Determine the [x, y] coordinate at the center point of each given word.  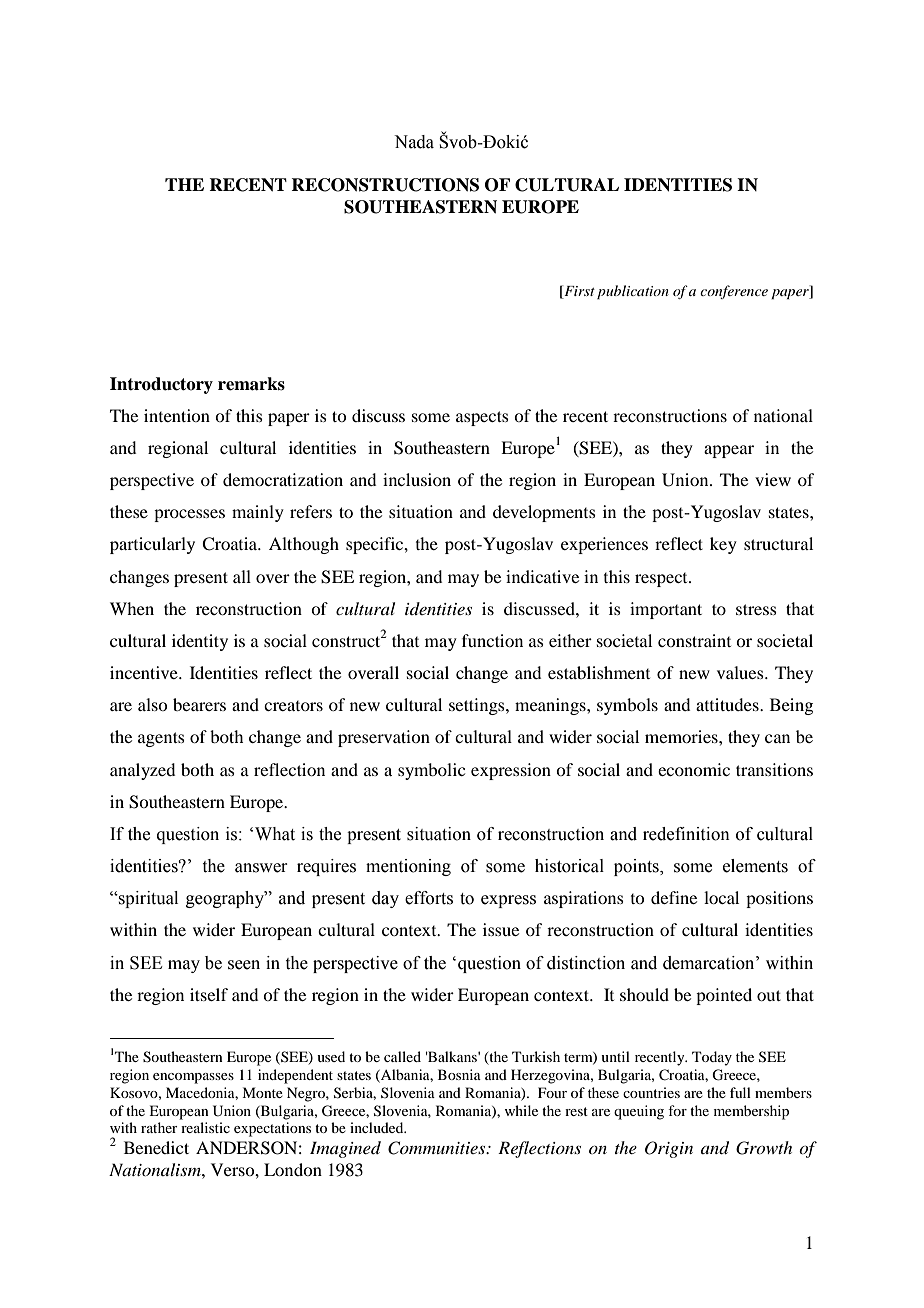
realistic [205, 1127]
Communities [438, 1148]
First [578, 290]
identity [200, 642]
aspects [482, 418]
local [721, 897]
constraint [694, 640]
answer [261, 868]
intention [177, 415]
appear [729, 451]
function [492, 640]
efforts [429, 898]
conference [734, 292]
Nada [414, 142]
